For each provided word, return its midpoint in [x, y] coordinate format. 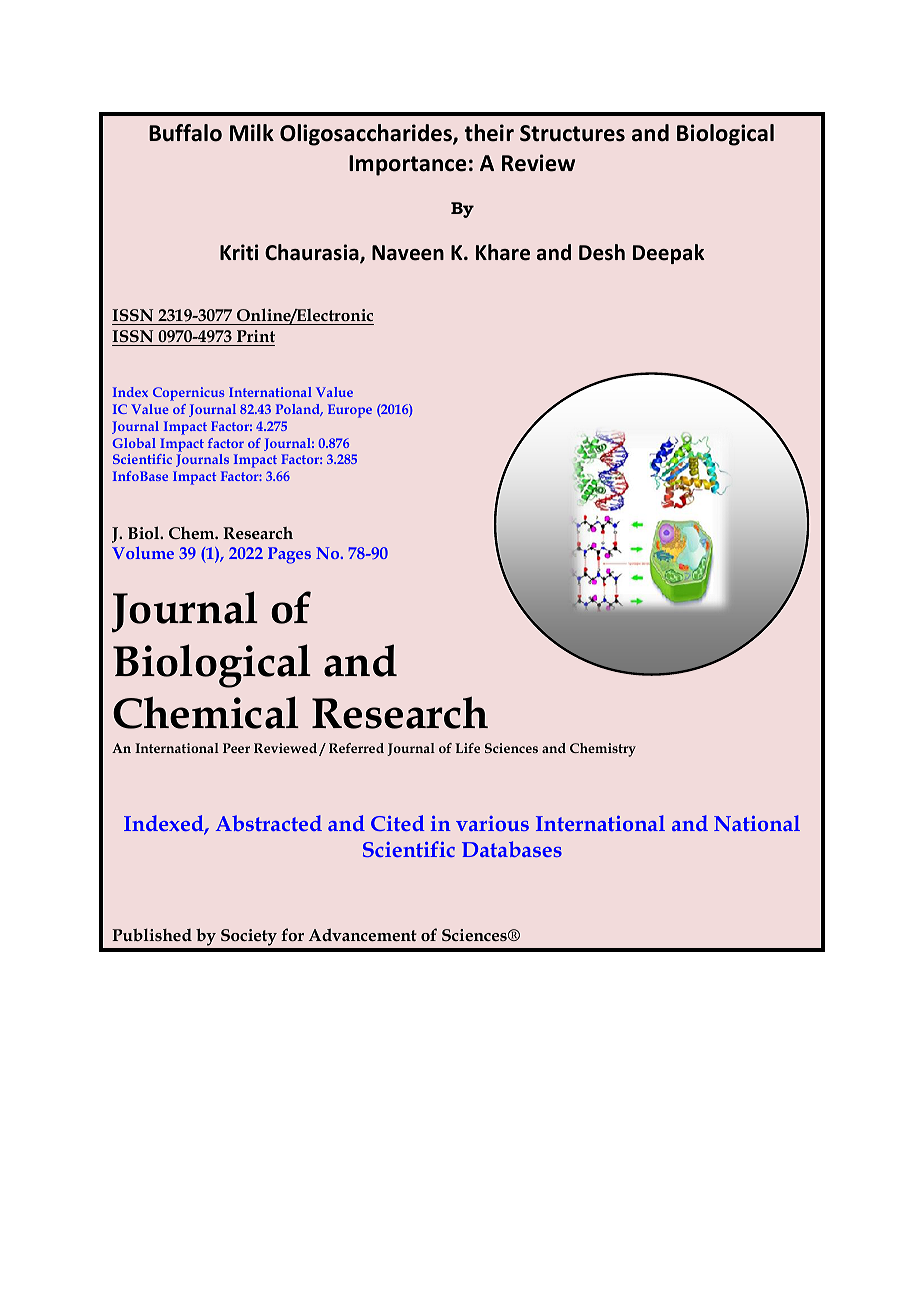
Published [152, 934]
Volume [143, 553]
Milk [252, 132]
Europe [350, 411]
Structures [572, 133]
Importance [408, 165]
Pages [289, 555]
